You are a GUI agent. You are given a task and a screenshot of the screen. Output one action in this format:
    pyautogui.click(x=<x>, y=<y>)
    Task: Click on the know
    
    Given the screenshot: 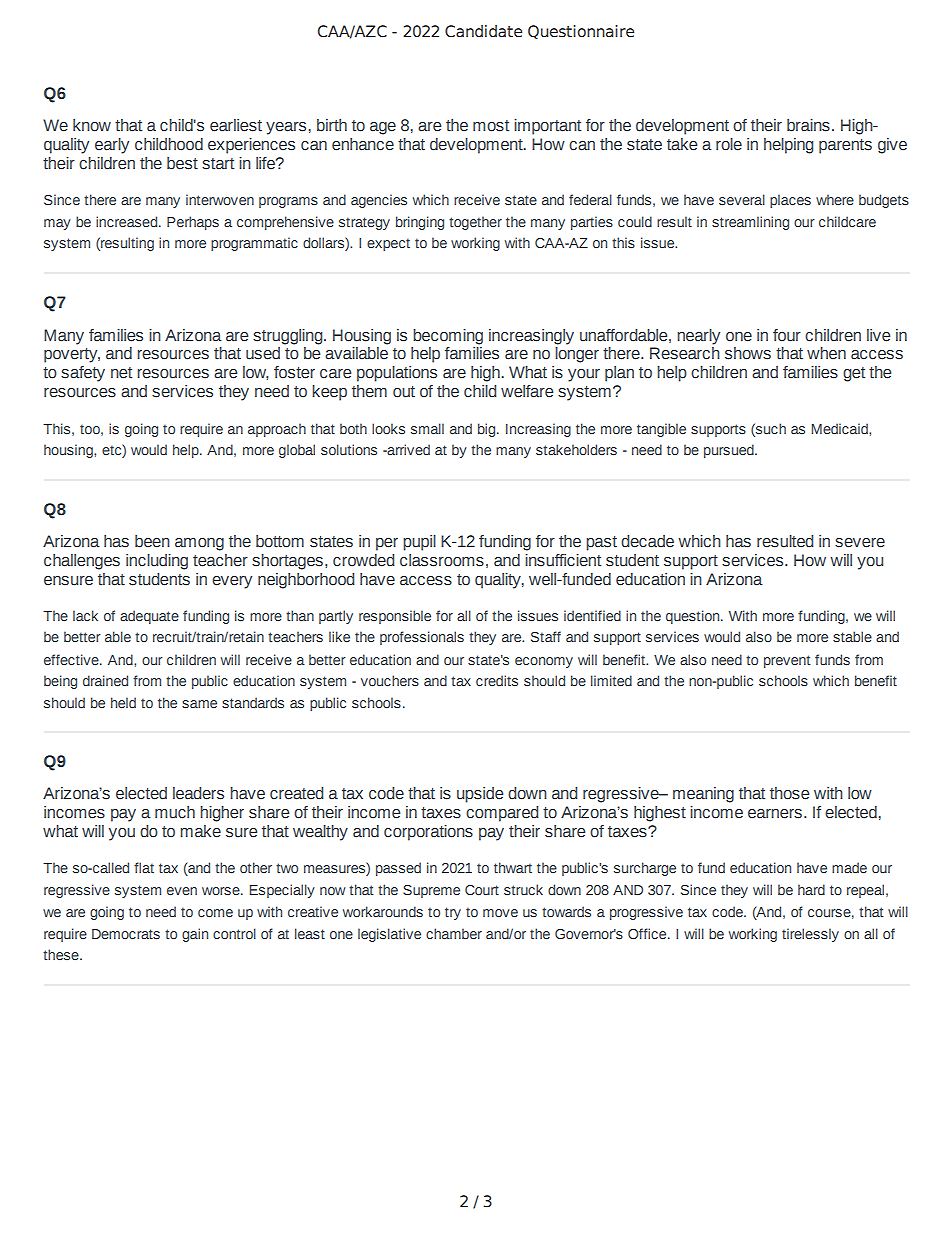 What is the action you would take?
    pyautogui.click(x=92, y=125)
